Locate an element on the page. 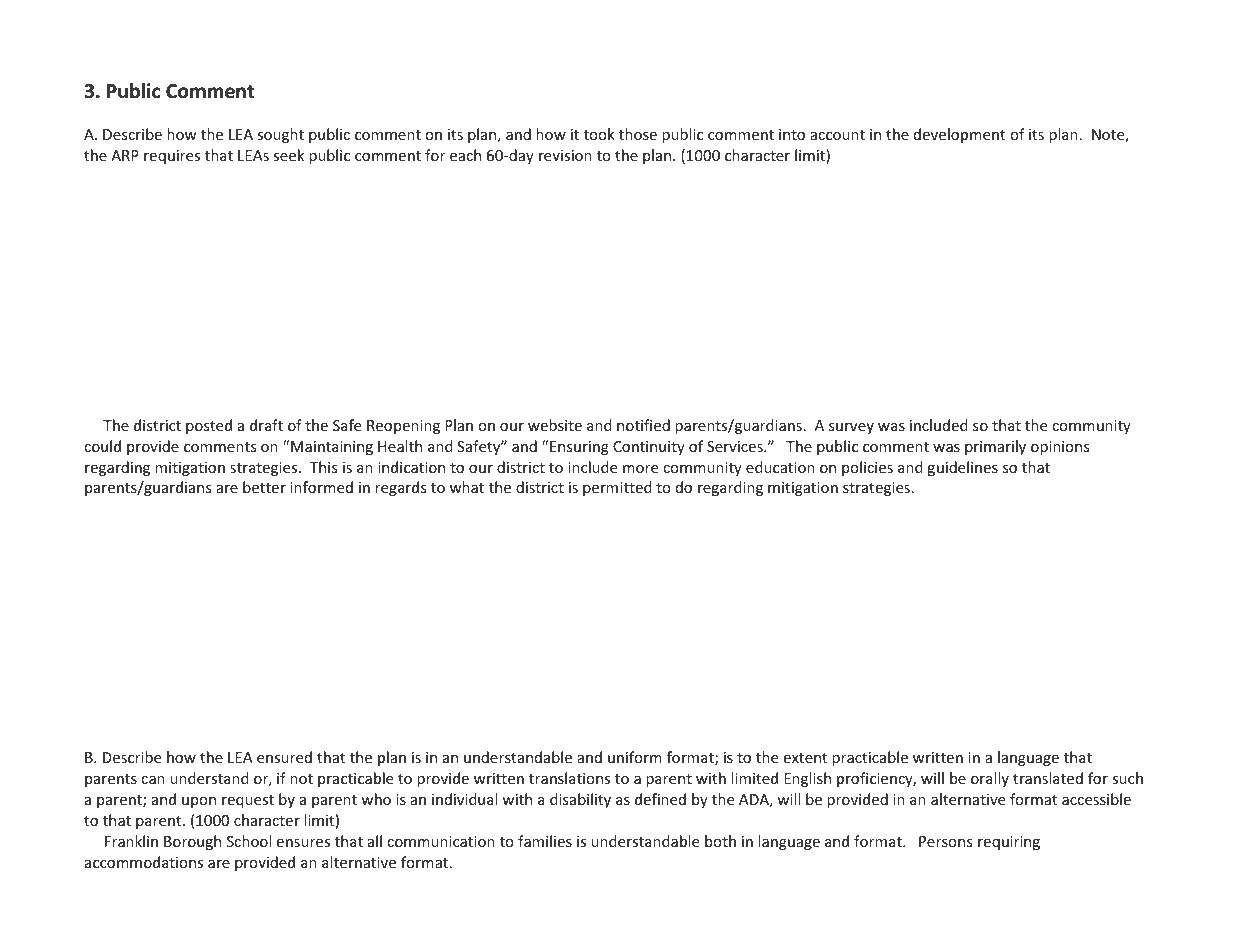 Image resolution: width=1233 pixels, height=952 pixels. revision is located at coordinates (565, 155).
